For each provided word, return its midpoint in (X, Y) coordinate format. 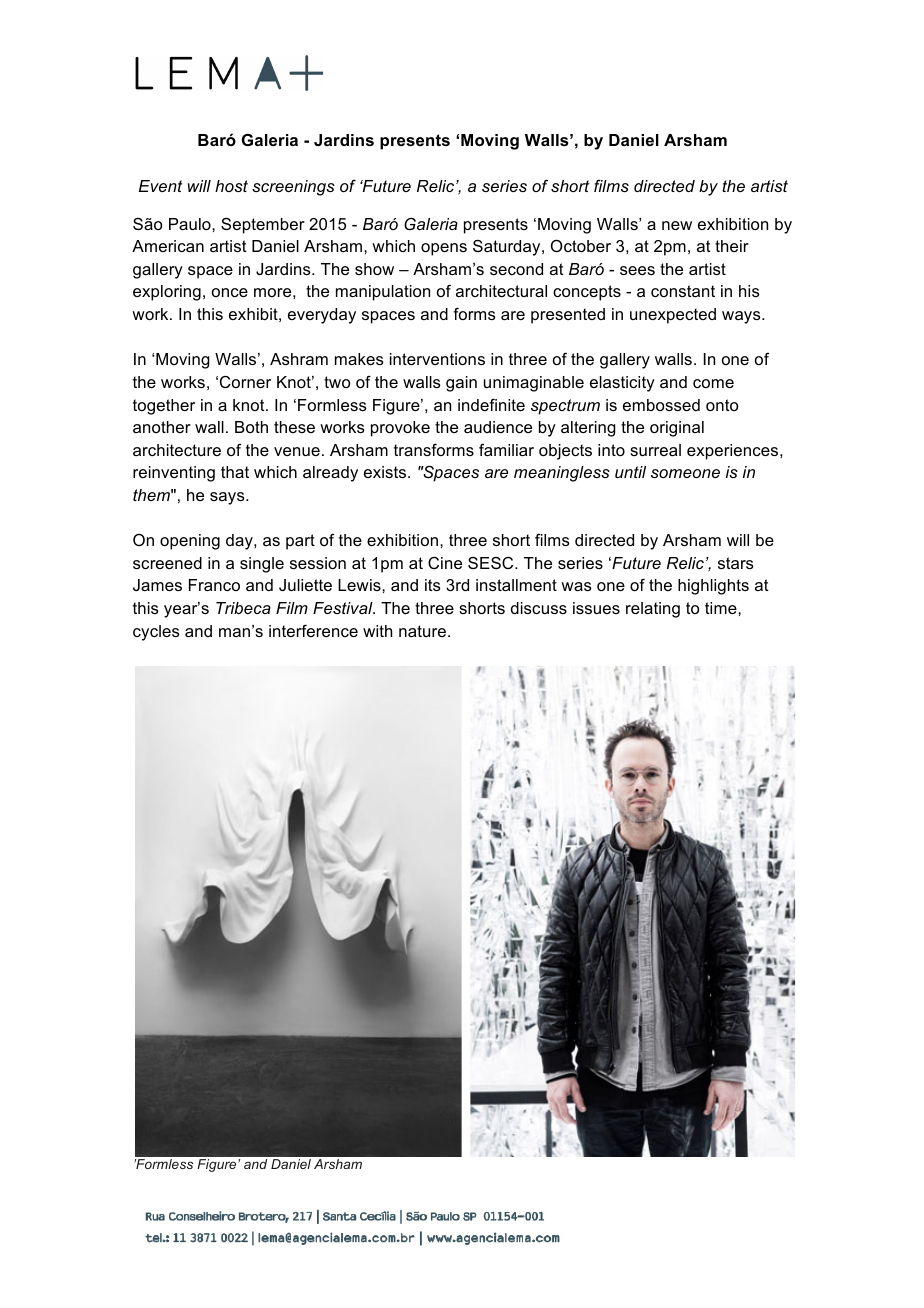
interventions (437, 359)
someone (685, 473)
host (231, 186)
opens (444, 249)
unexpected (673, 316)
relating (653, 610)
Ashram (299, 359)
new (677, 225)
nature (422, 631)
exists (386, 472)
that (235, 472)
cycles (156, 633)
